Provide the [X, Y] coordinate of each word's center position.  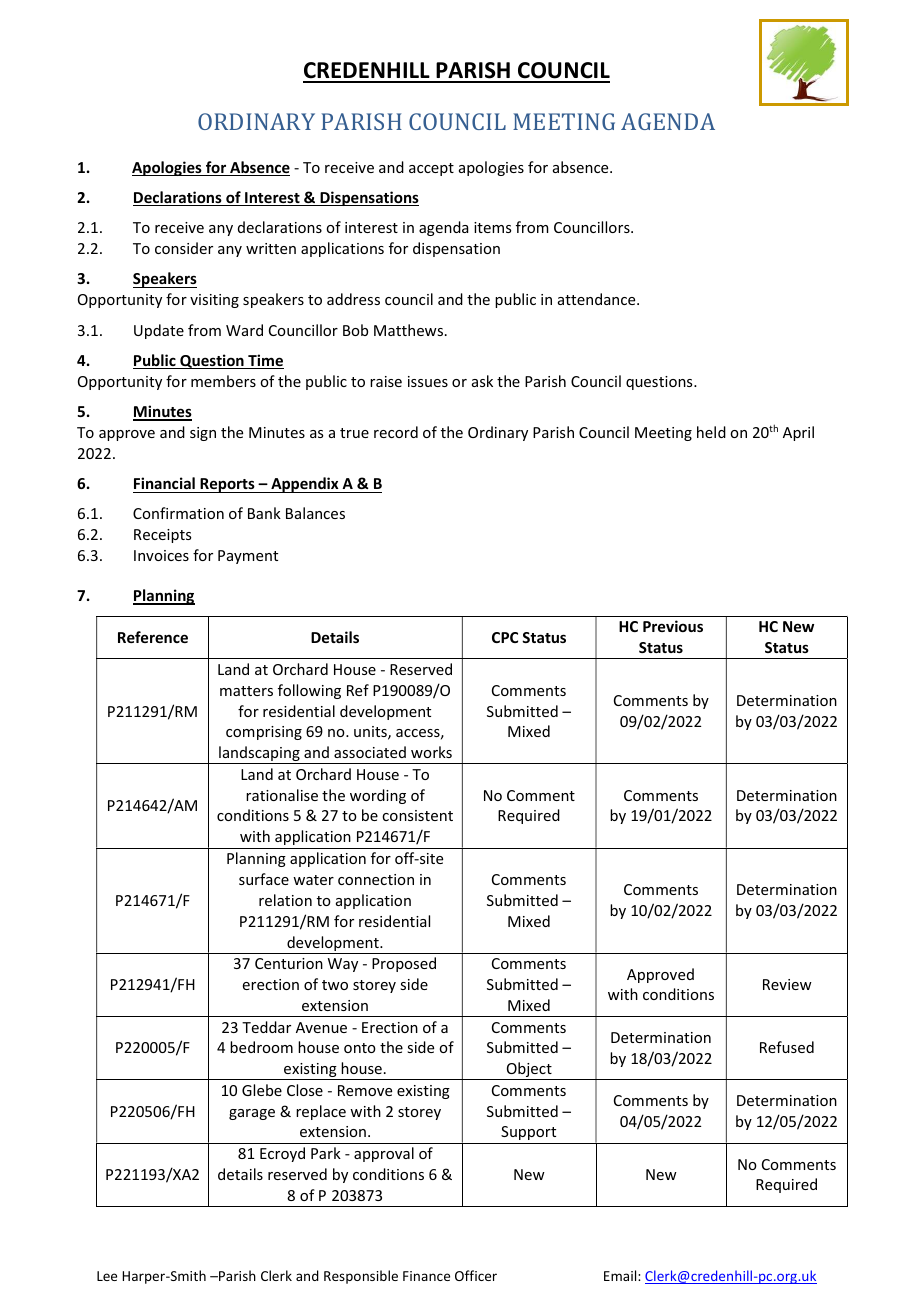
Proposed [404, 964]
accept [431, 169]
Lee [107, 1276]
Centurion [289, 963]
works [431, 752]
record [396, 432]
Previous [673, 626]
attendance [598, 299]
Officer [476, 1275]
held [711, 432]
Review [787, 984]
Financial [164, 483]
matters [246, 691]
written [271, 248]
